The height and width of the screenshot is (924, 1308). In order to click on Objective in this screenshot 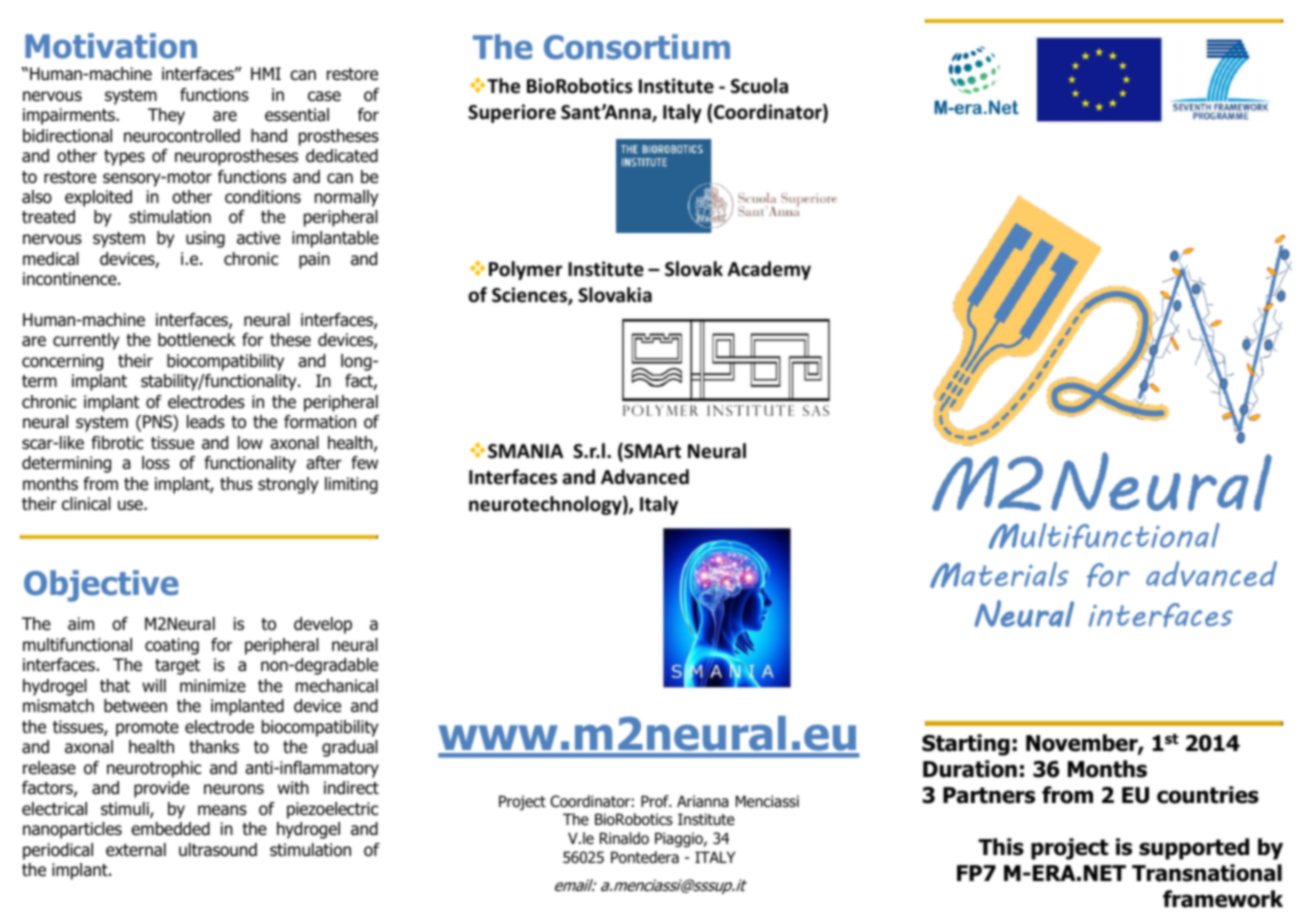, I will do `click(101, 586)`.
